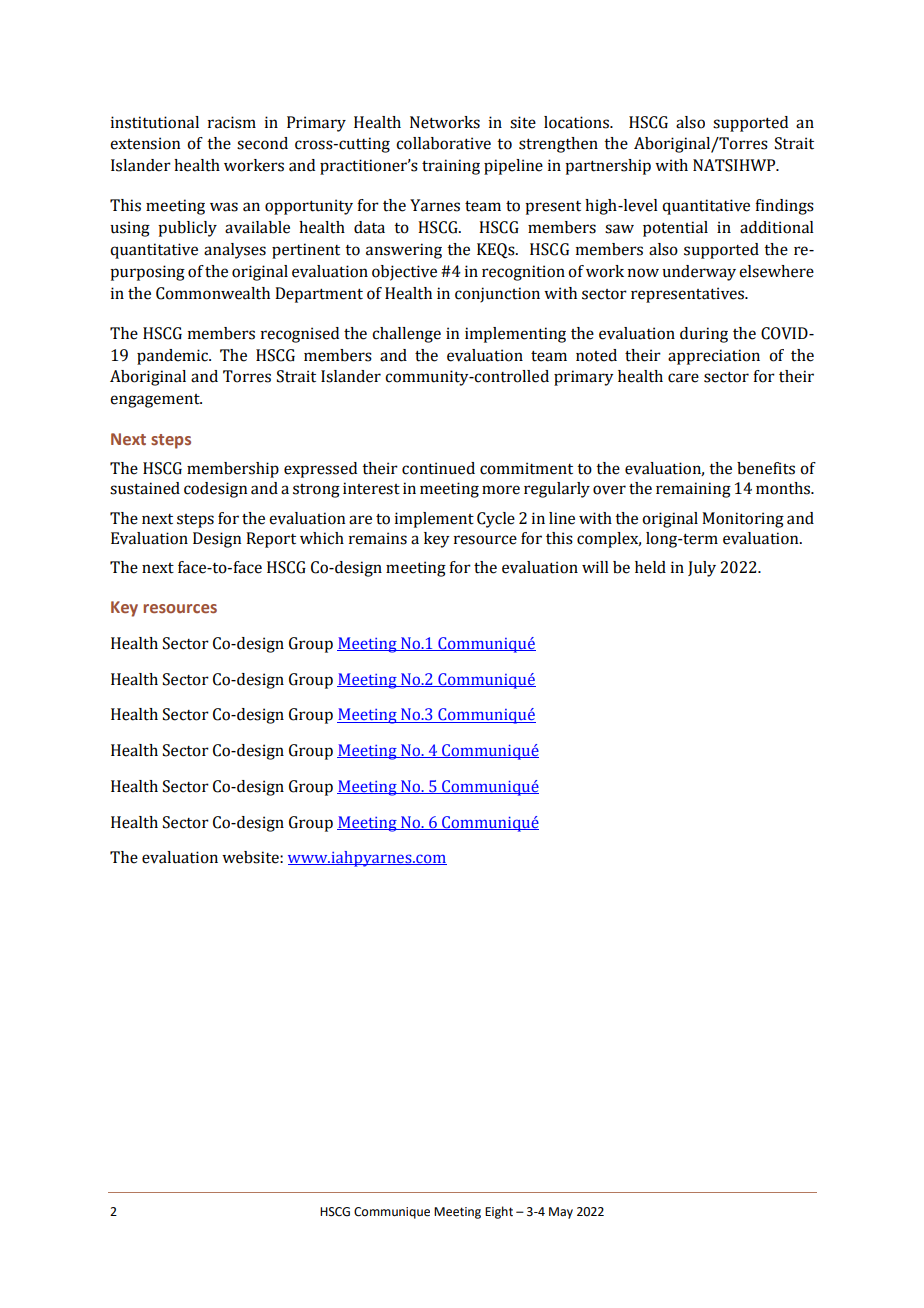 This screenshot has width=924, height=1308. Describe the element at coordinates (675, 229) in the screenshot. I see `potential` at that location.
